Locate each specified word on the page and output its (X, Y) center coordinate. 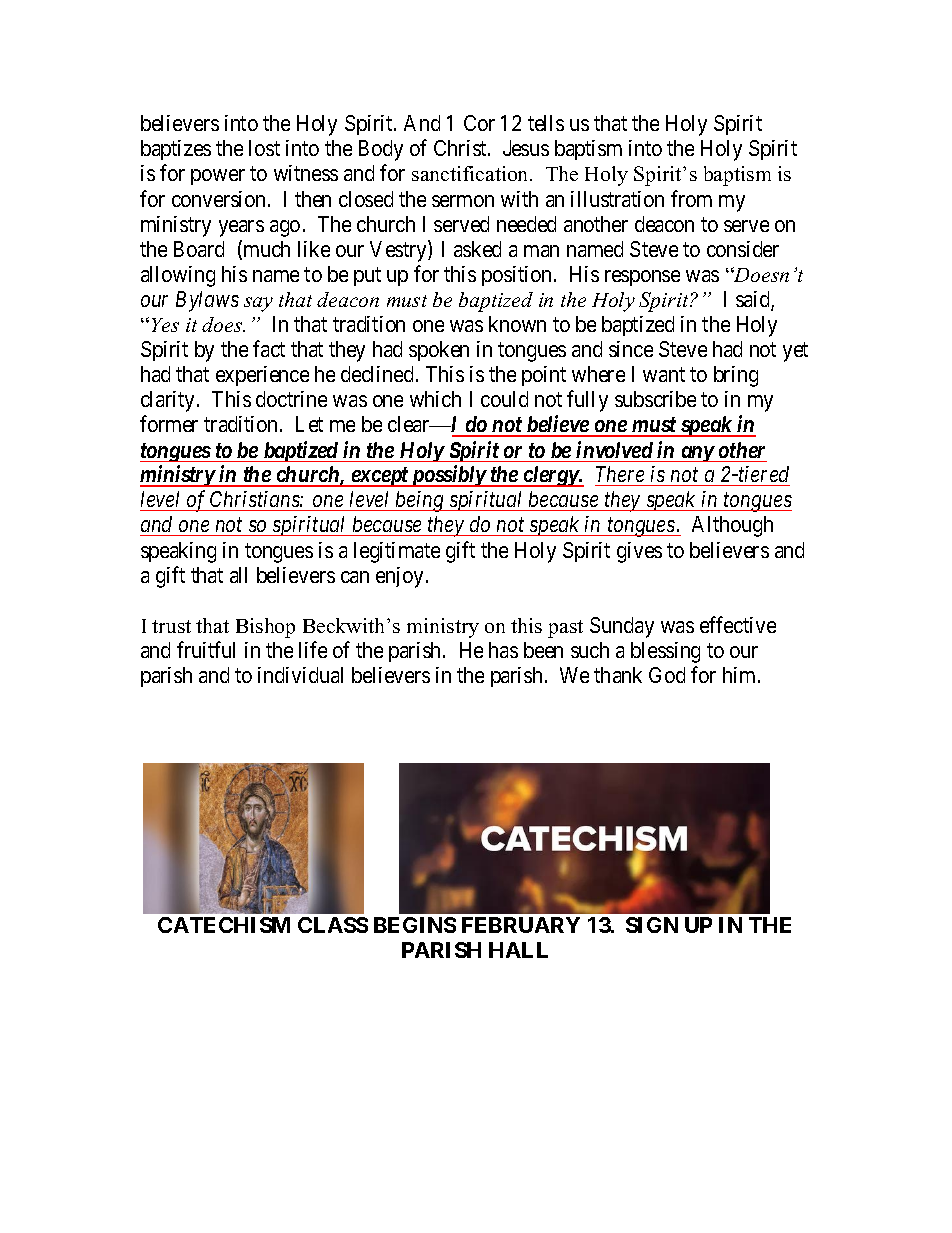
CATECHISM (224, 925)
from (691, 198)
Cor (479, 123)
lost (264, 148)
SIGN (652, 925)
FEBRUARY (521, 925)
